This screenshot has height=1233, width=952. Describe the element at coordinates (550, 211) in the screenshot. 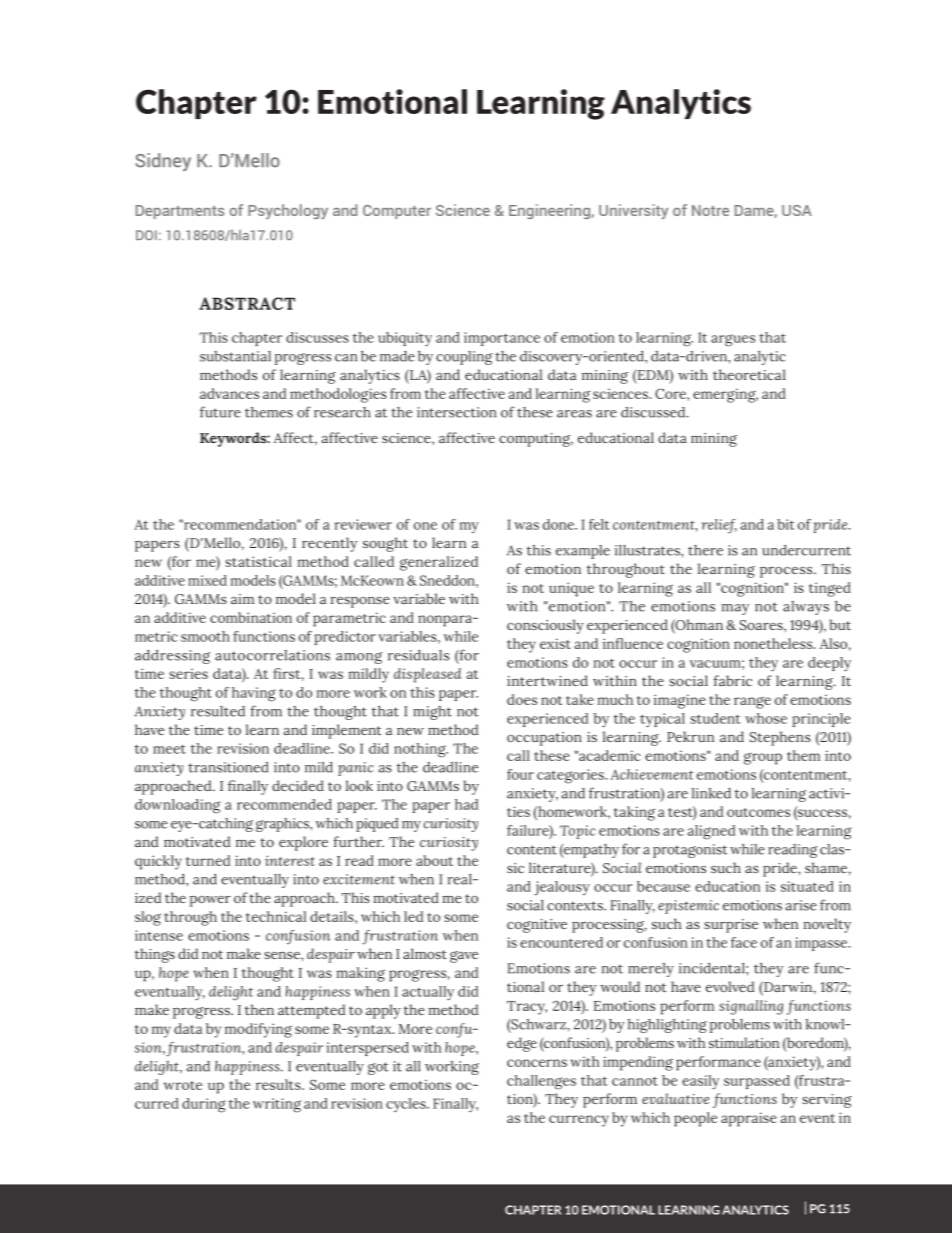

I see `Engineering` at that location.
